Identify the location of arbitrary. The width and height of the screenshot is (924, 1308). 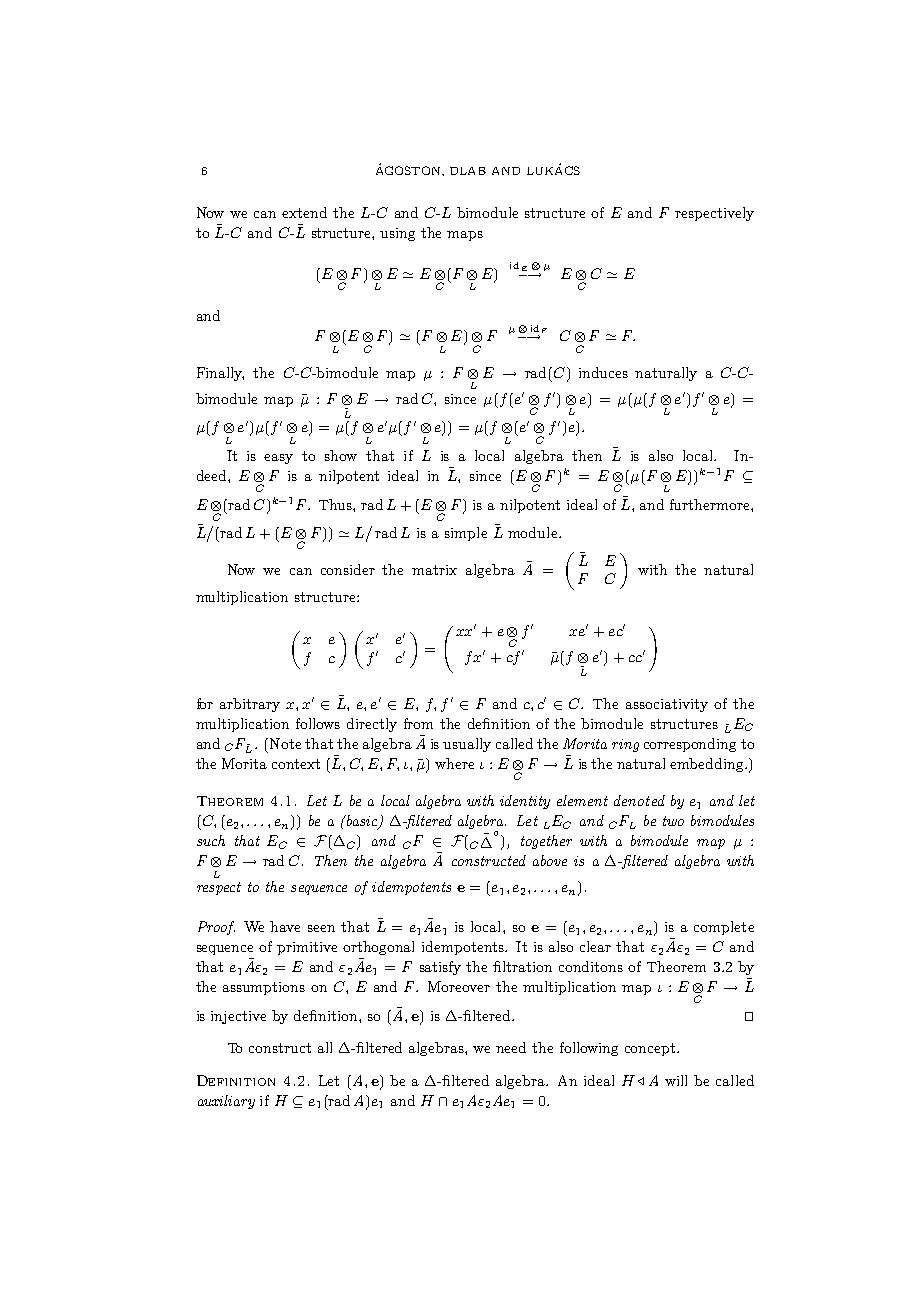
(250, 705).
